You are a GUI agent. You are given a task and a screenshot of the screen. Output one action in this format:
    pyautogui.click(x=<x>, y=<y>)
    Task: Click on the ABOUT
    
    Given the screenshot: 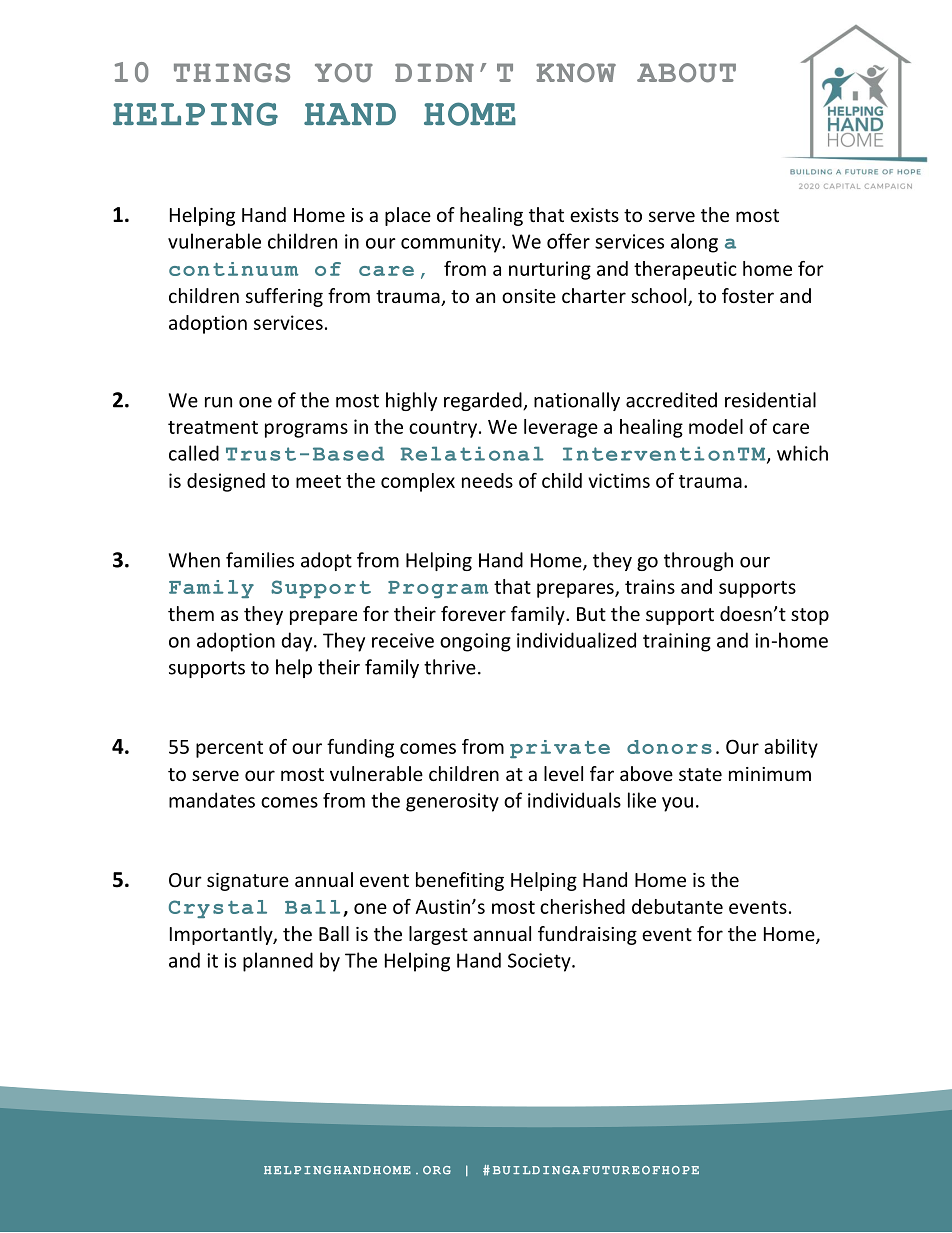 What is the action you would take?
    pyautogui.click(x=686, y=73)
